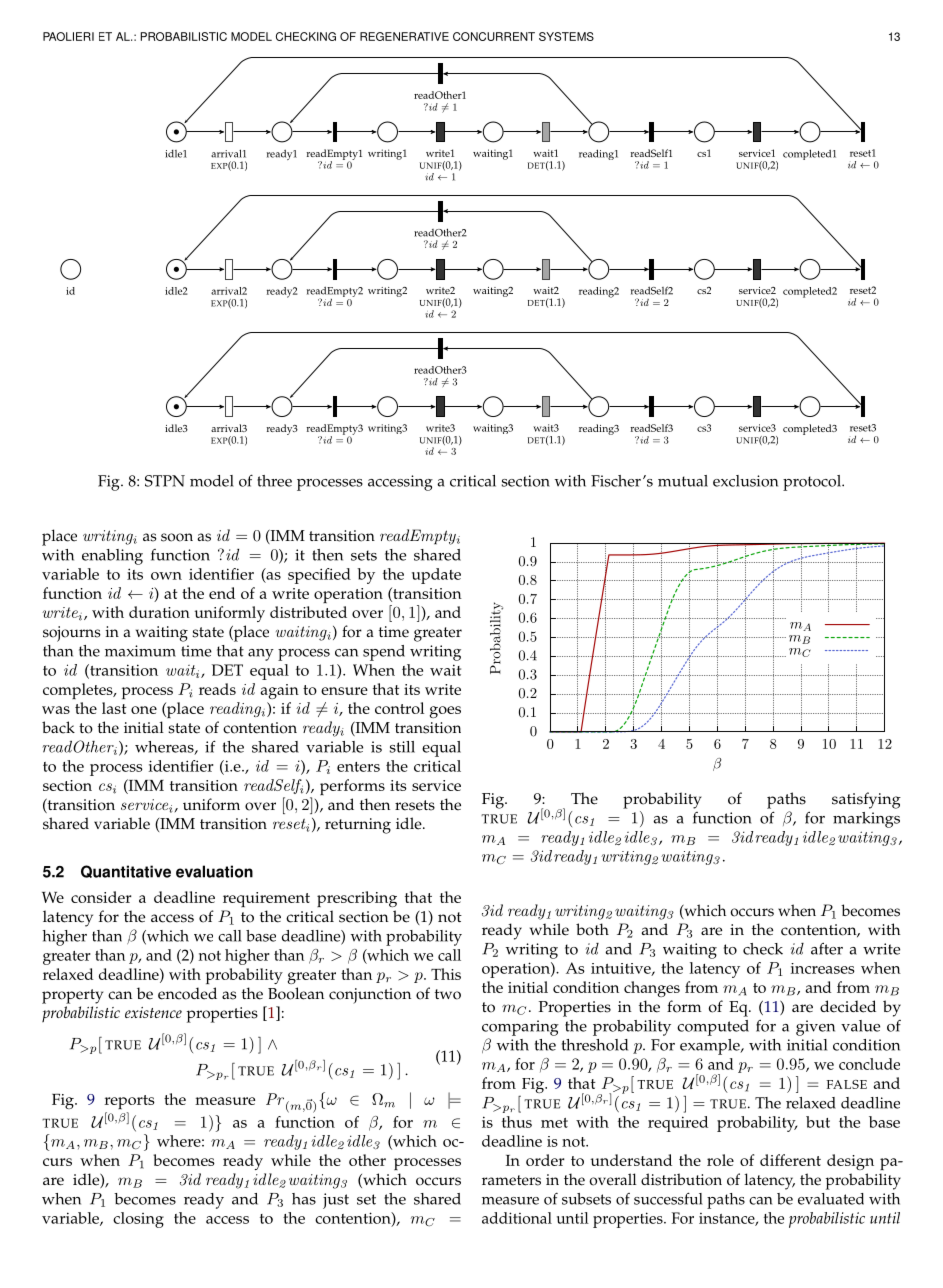  Describe the element at coordinates (446, 974) in the page. I see `This` at that location.
